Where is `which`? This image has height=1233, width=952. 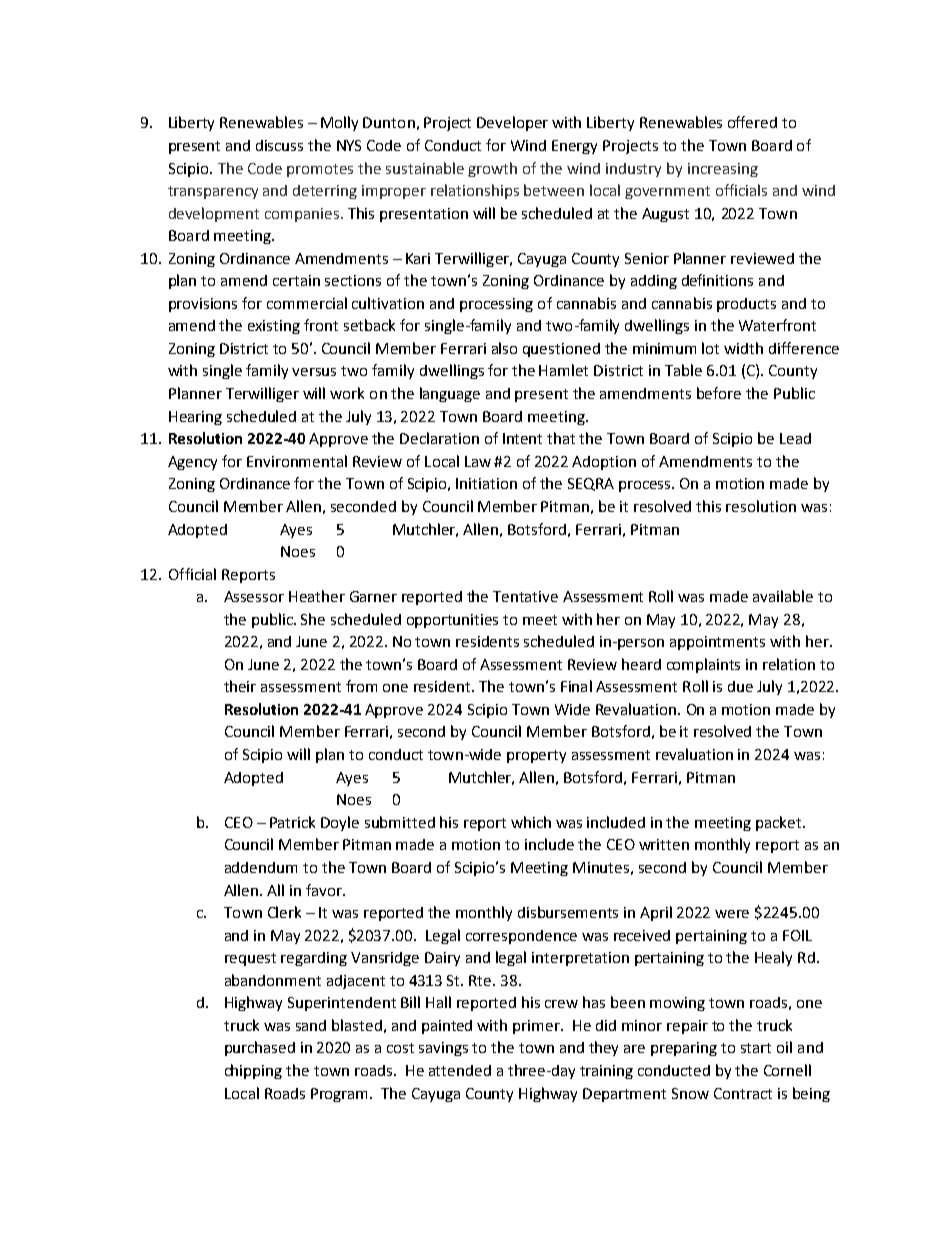
which is located at coordinates (531, 822).
